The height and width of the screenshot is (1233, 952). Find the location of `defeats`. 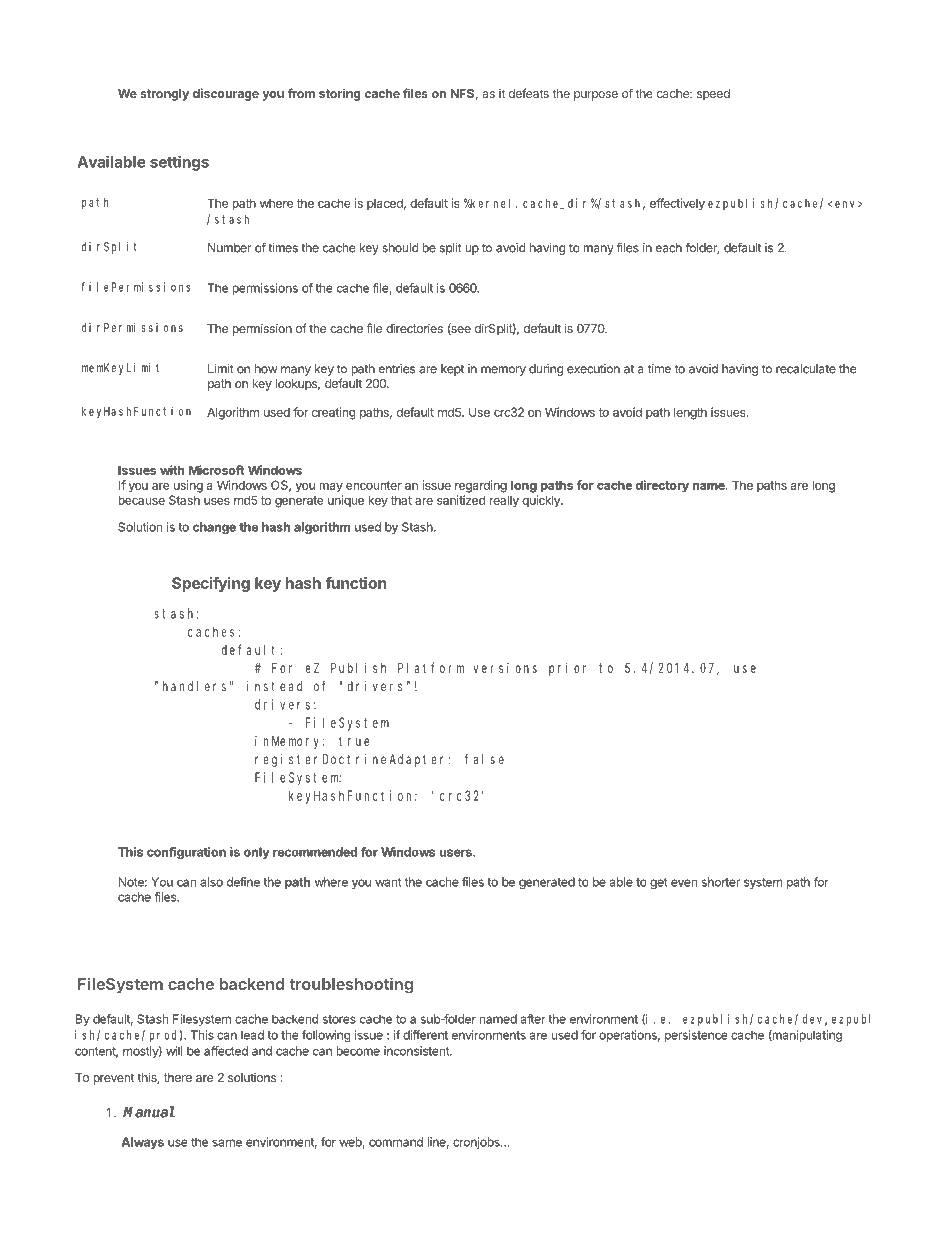

defeats is located at coordinates (529, 93).
